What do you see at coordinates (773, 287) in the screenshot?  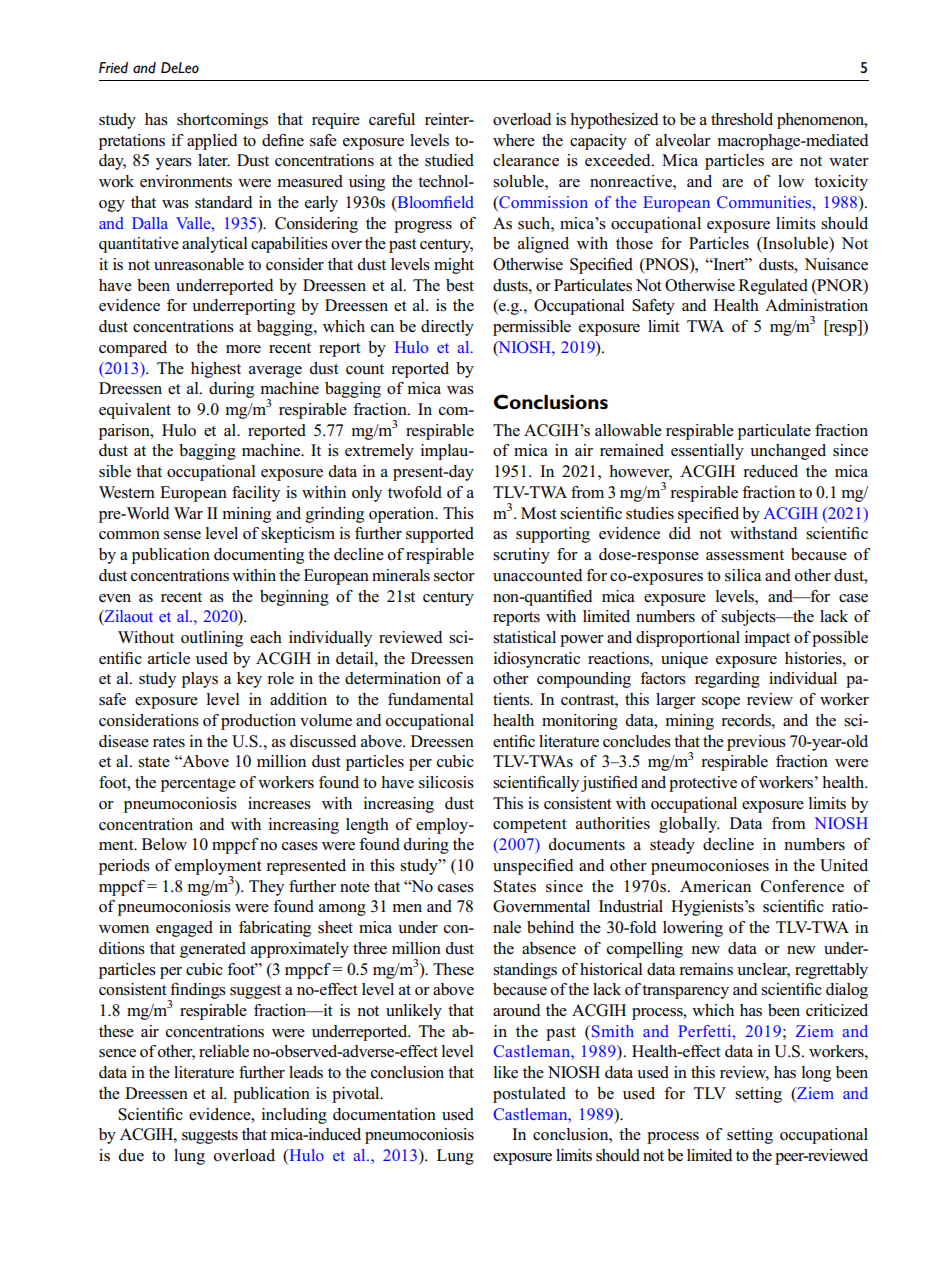 I see `Regulated` at bounding box center [773, 287].
